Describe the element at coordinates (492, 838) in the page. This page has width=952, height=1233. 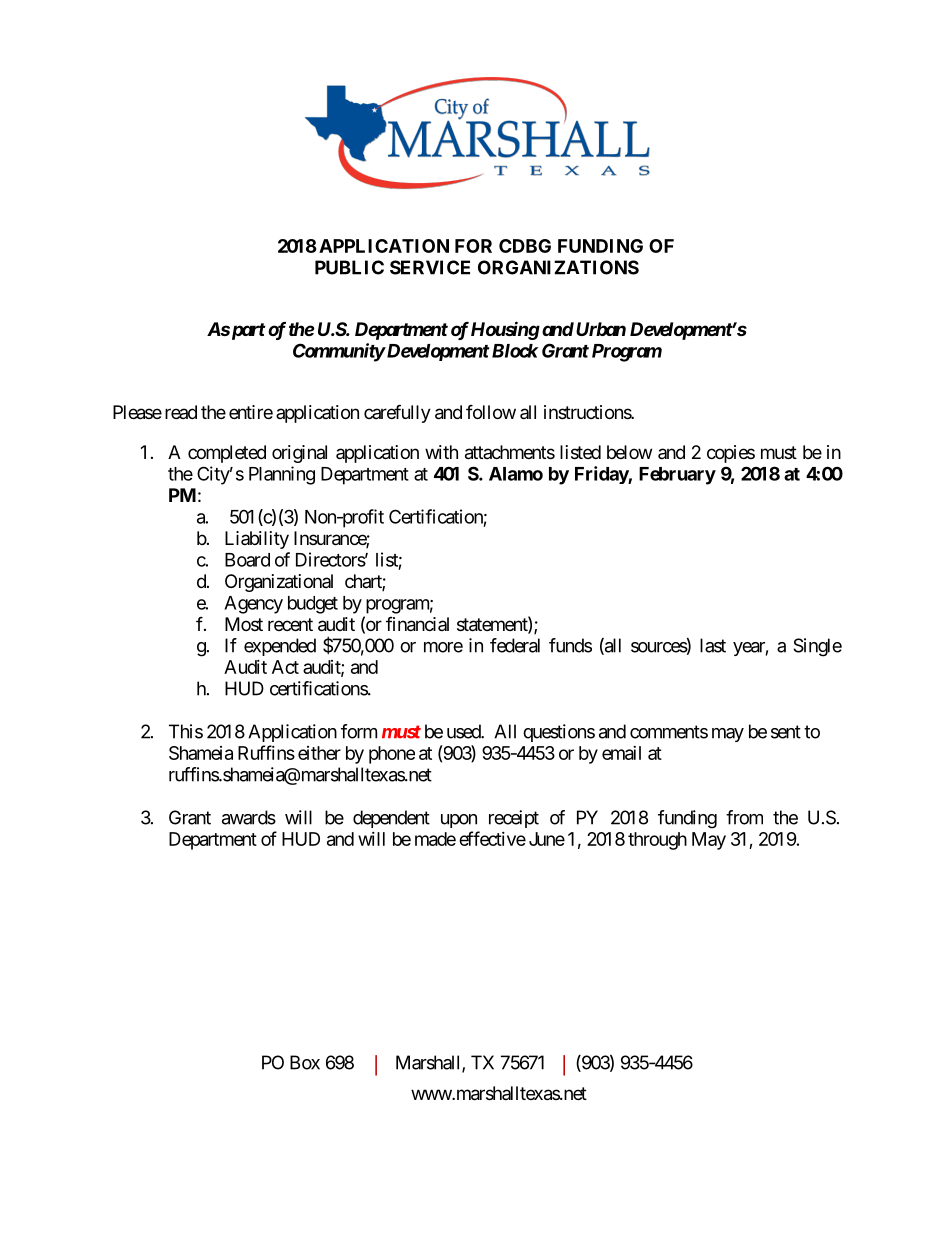
I see `effective` at that location.
